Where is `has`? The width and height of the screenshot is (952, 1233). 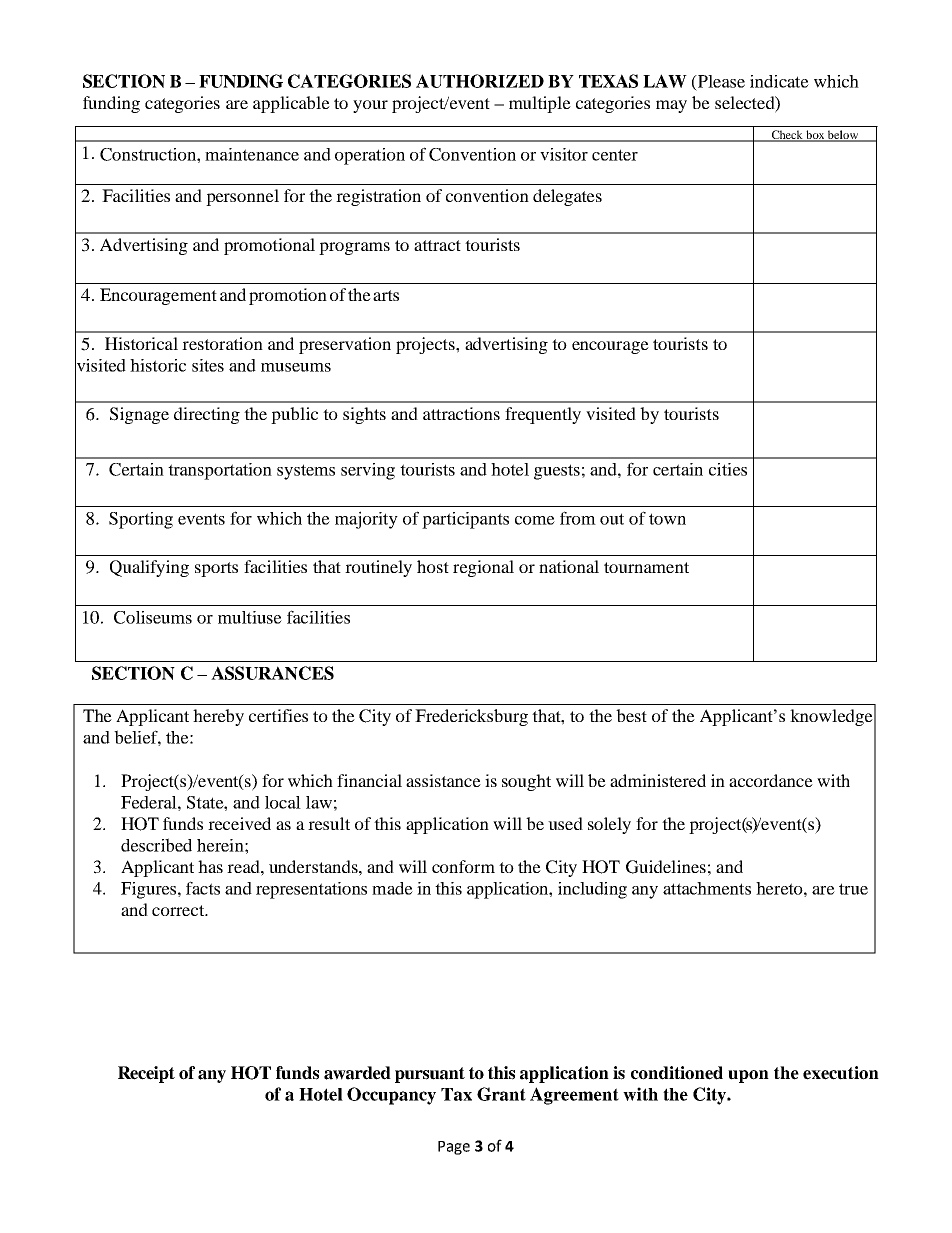 has is located at coordinates (210, 866).
